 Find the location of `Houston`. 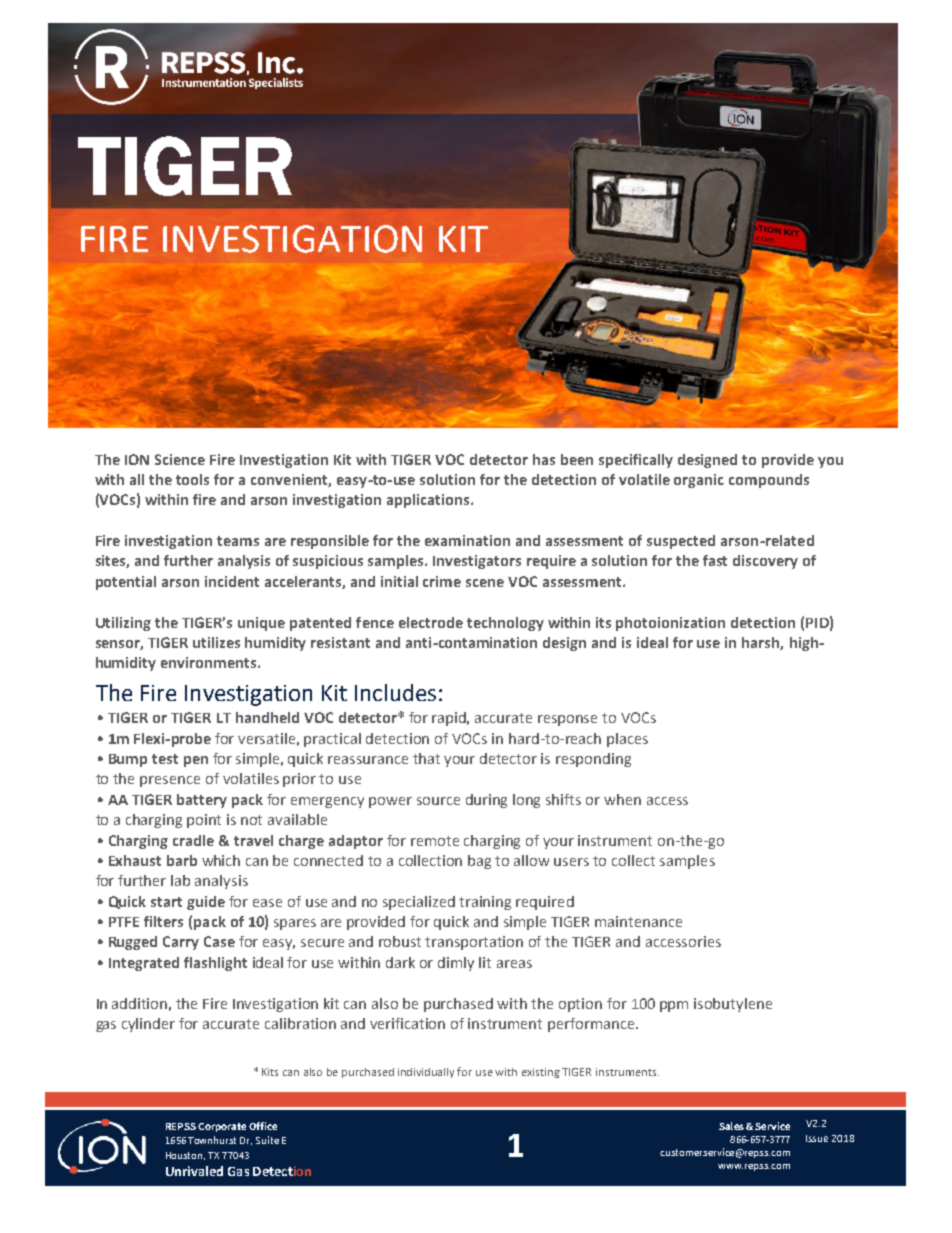

Houston is located at coordinates (185, 1156).
